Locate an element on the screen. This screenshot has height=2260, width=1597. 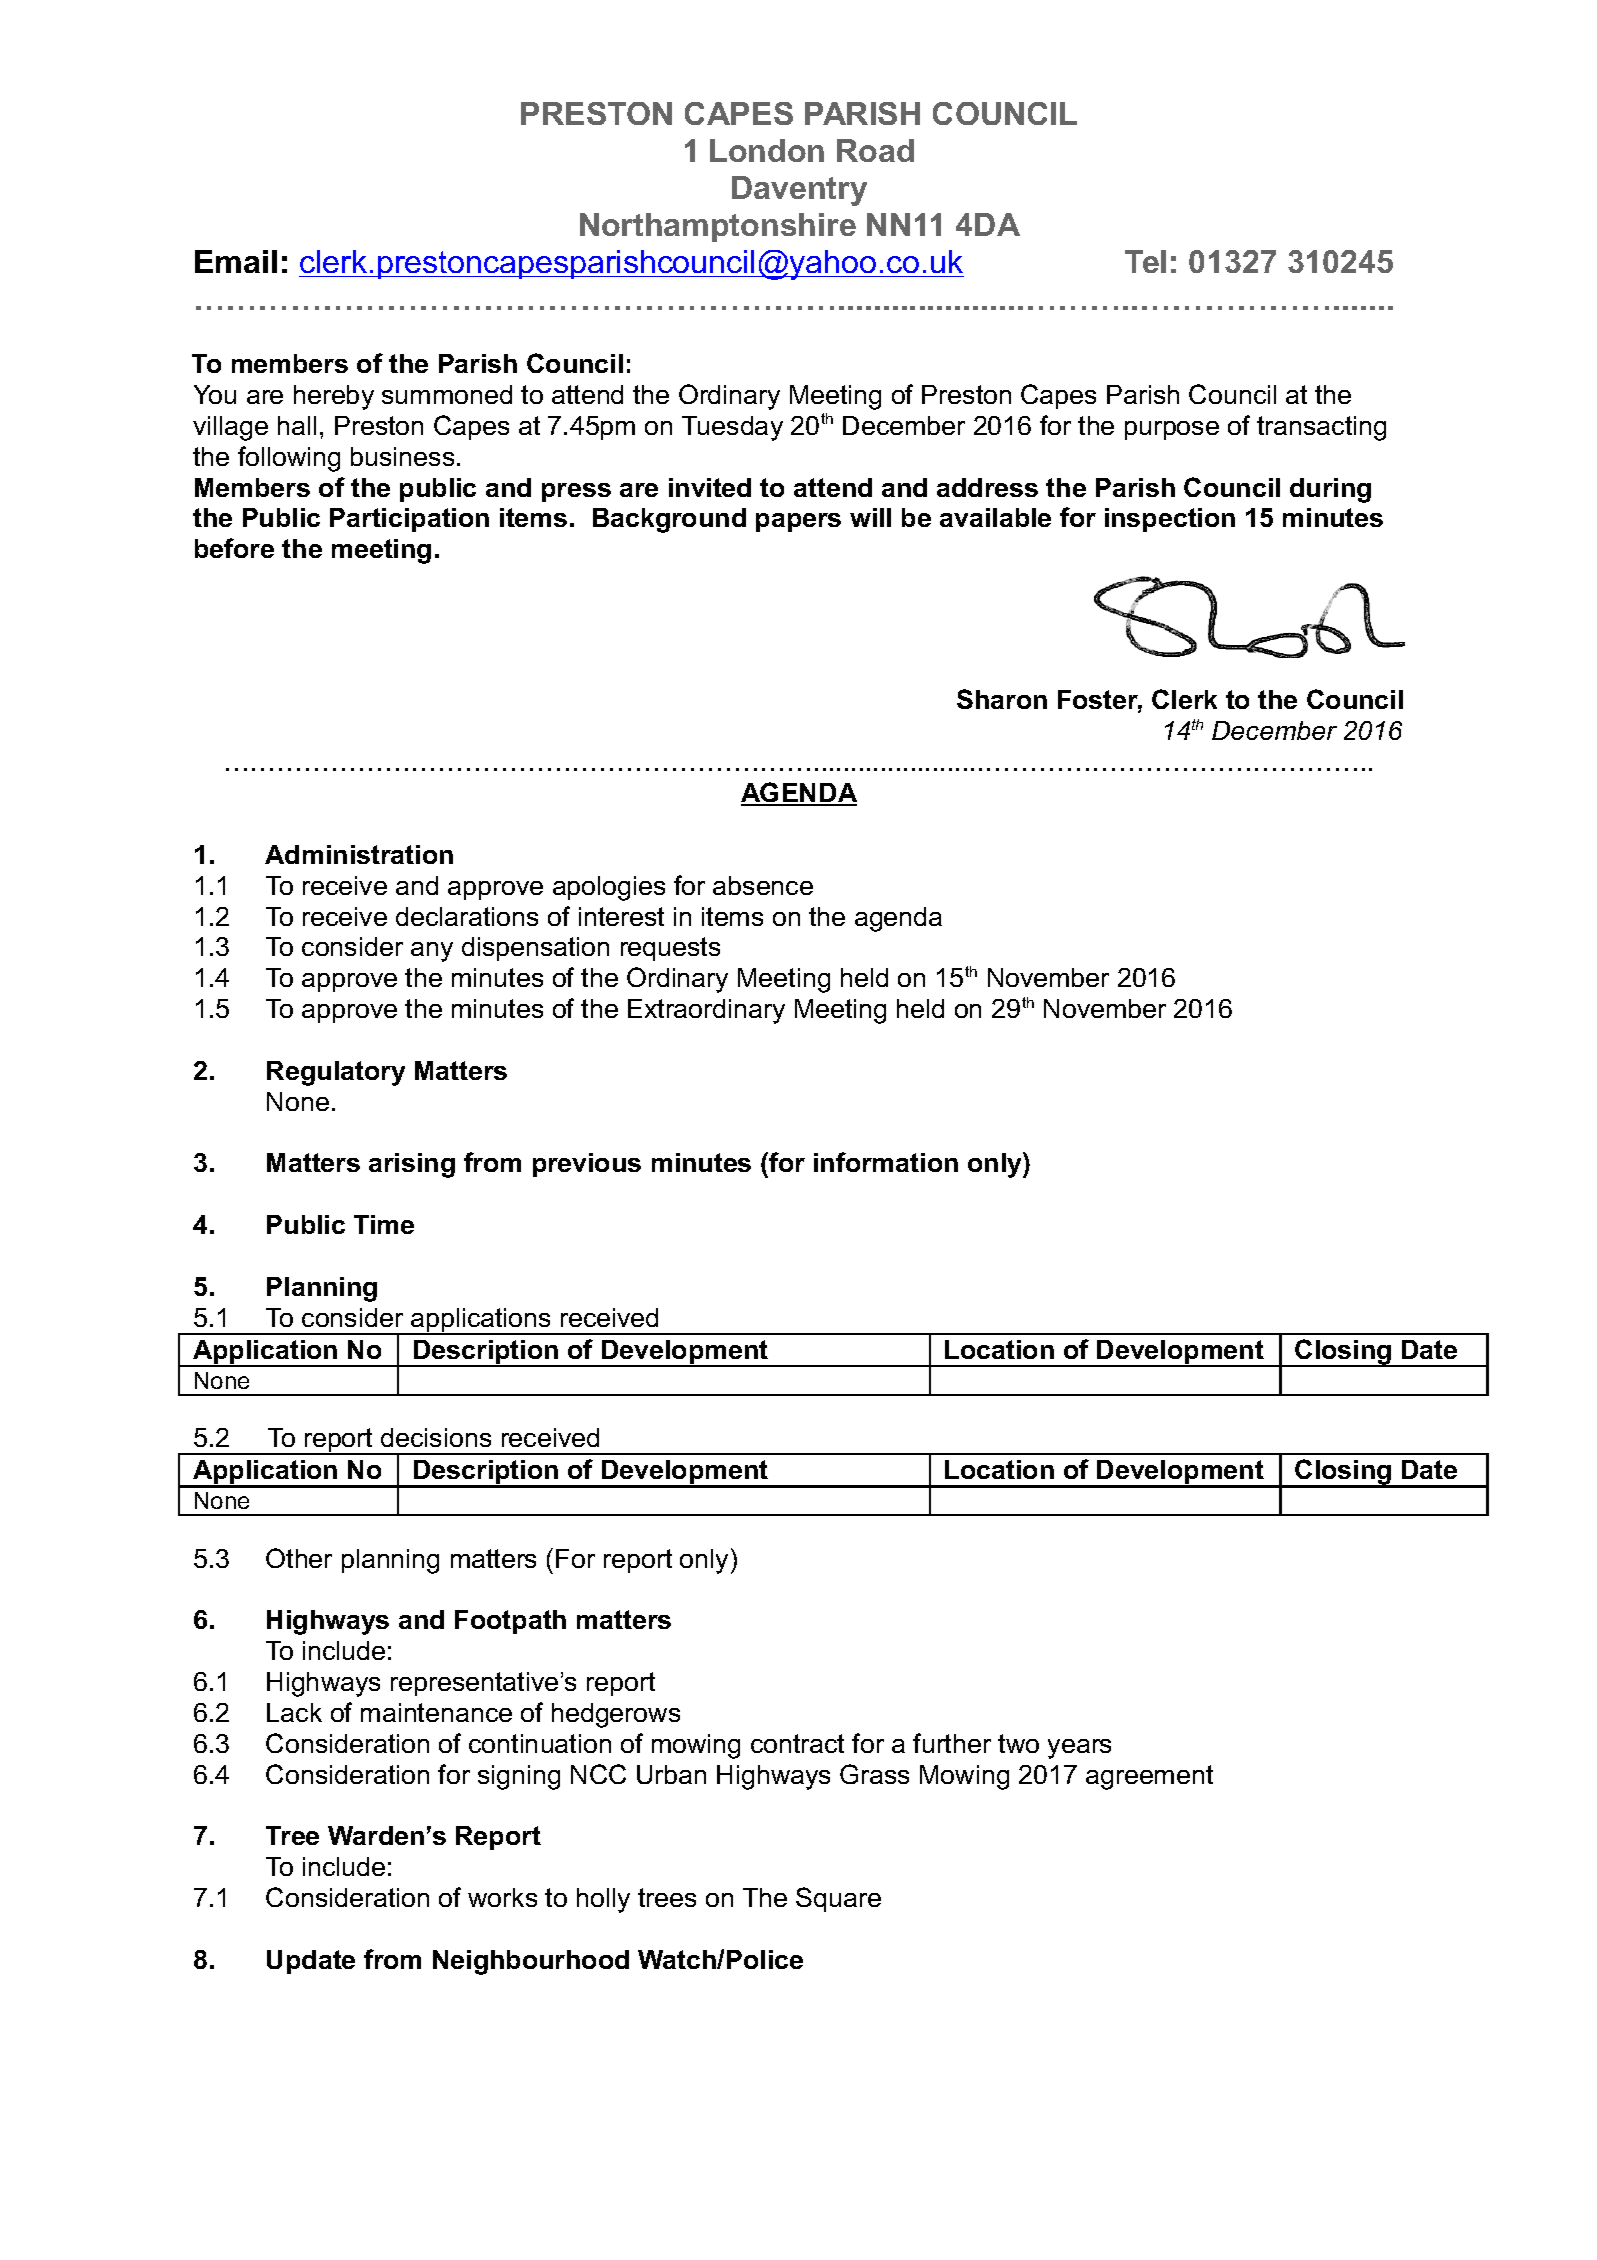
Tel is located at coordinates (1145, 261).
